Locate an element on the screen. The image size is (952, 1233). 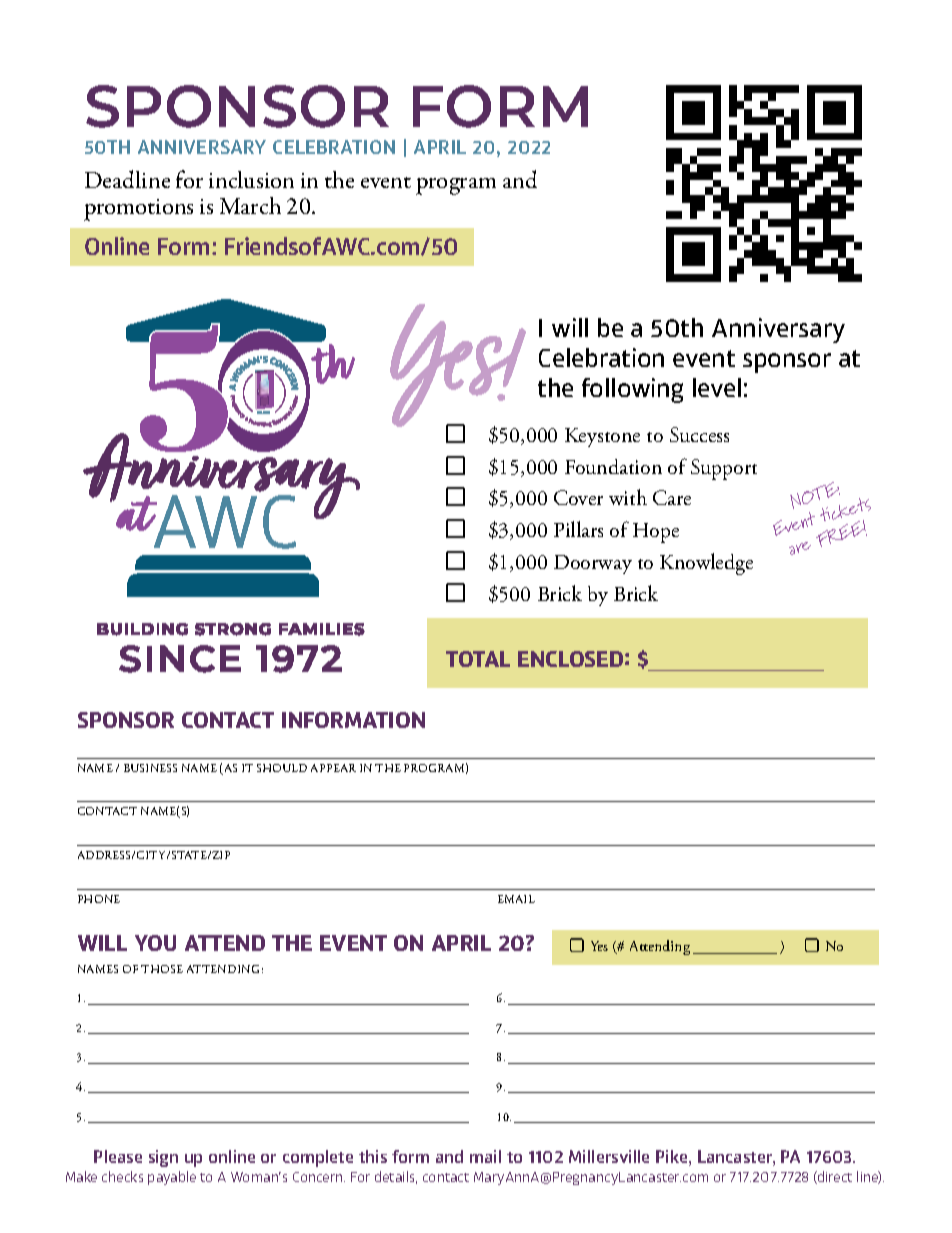
Knowledge is located at coordinates (706, 564).
